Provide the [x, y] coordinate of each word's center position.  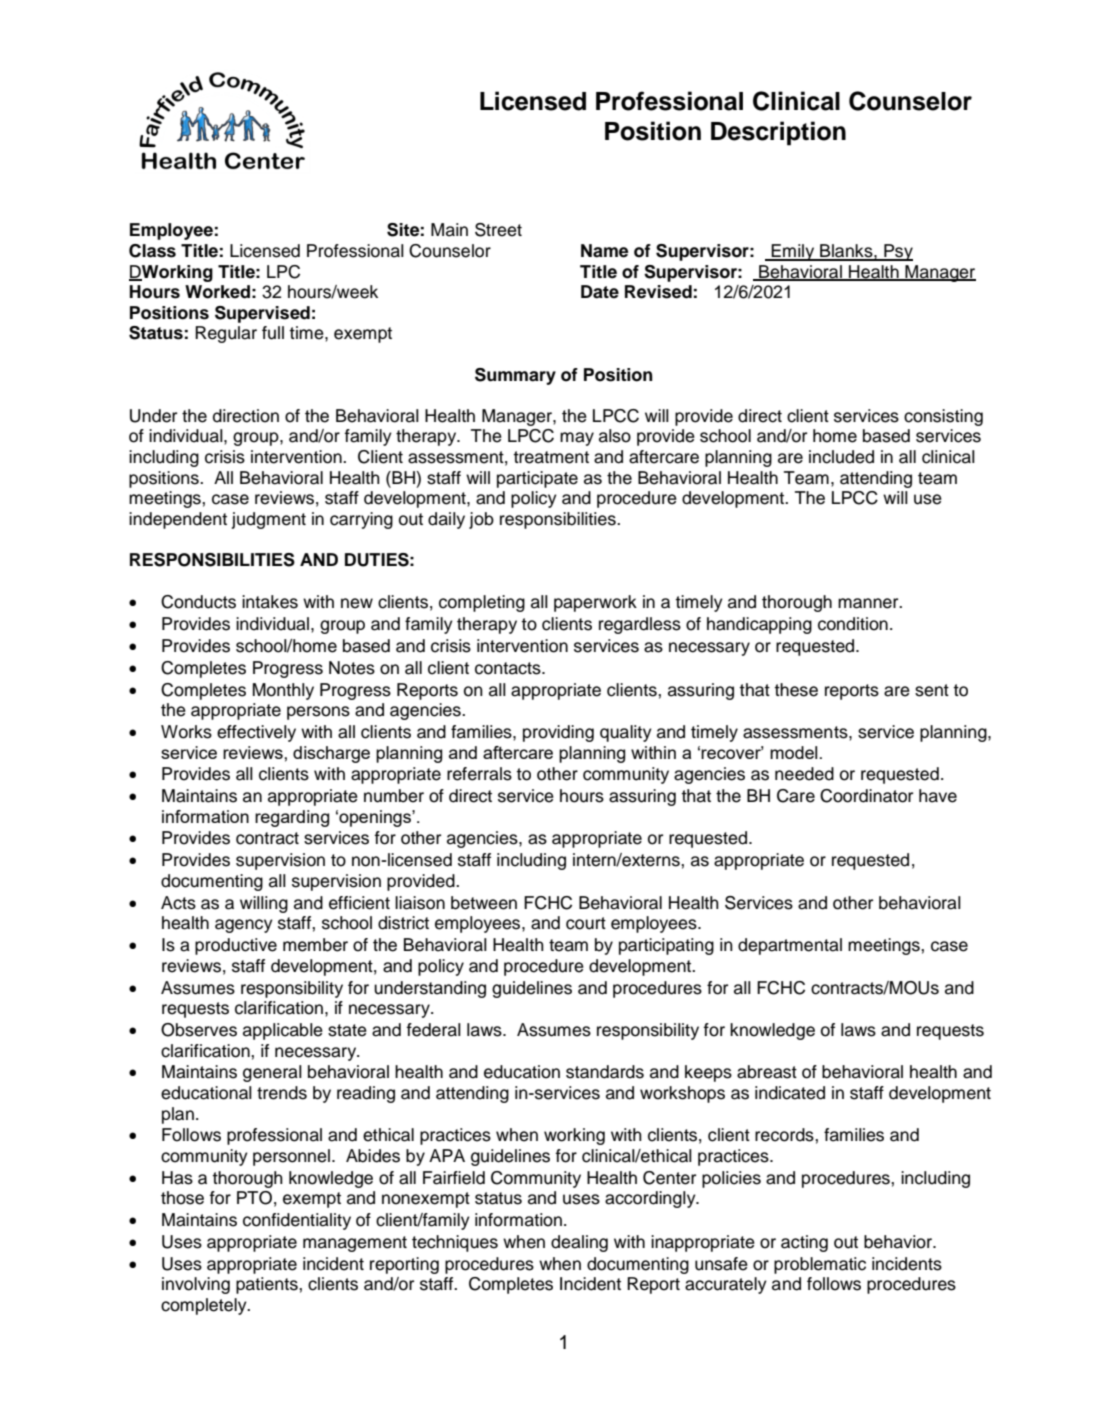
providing [558, 733]
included [841, 457]
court [586, 923]
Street [498, 230]
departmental [790, 946]
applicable [283, 1031]
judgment [268, 520]
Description [778, 133]
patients [268, 1285]
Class [152, 251]
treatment [551, 457]
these [796, 690]
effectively [256, 733]
